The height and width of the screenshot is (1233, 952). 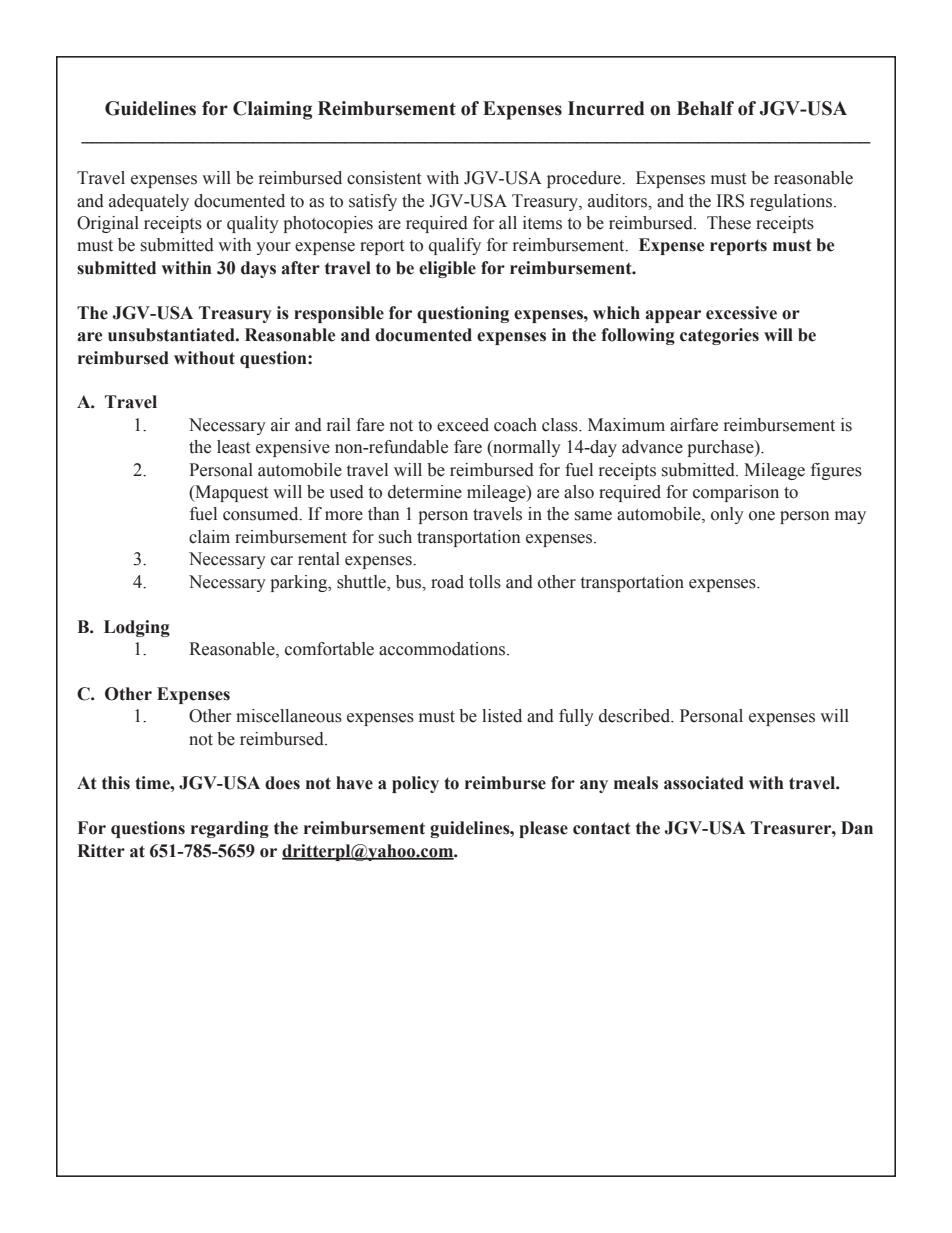 I want to click on responsible, so click(x=339, y=314).
